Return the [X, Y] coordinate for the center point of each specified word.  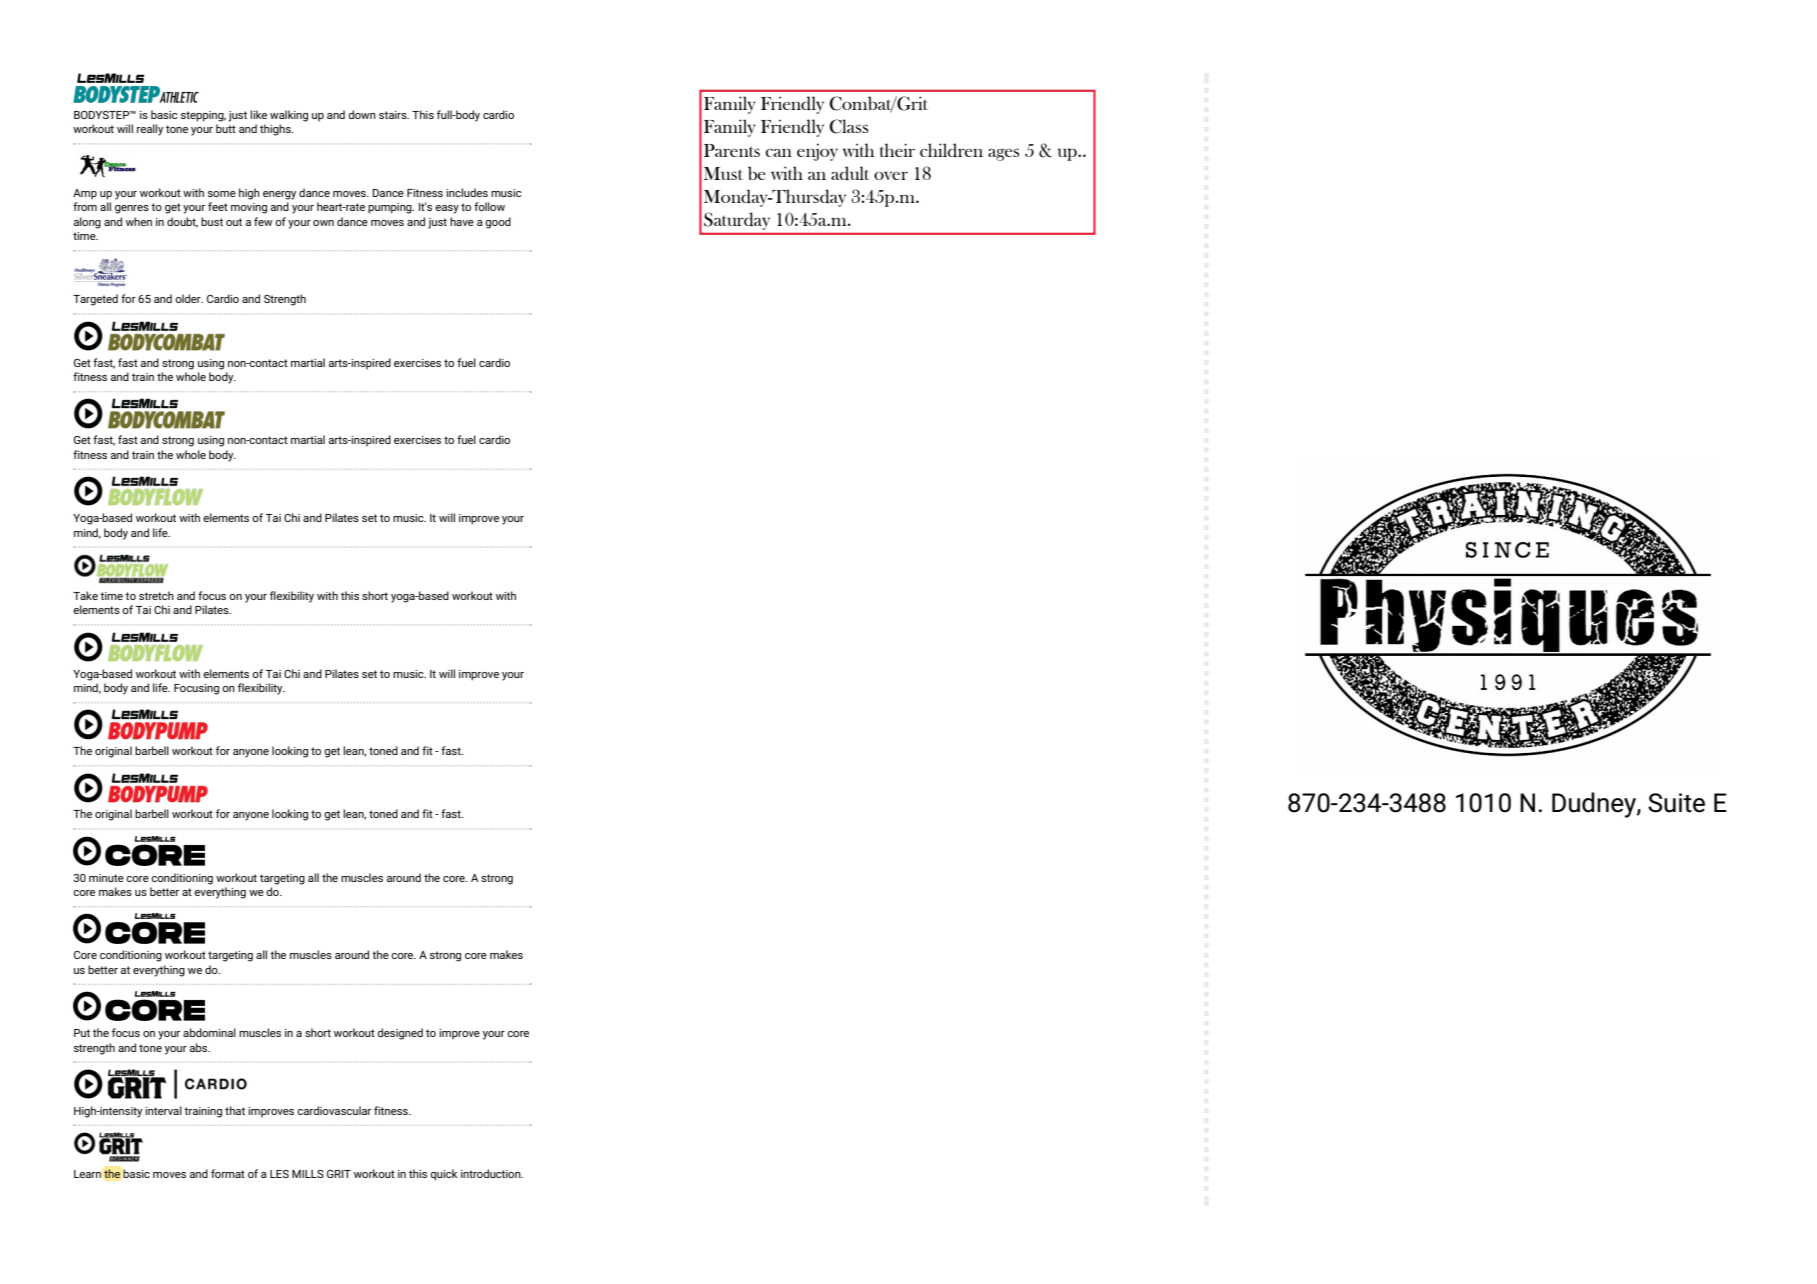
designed [400, 1034]
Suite [1676, 803]
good [498, 223]
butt [226, 128]
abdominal [209, 1032]
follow [489, 206]
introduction [492, 1173]
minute [106, 878]
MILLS [308, 1174]
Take [85, 595]
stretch [156, 595]
